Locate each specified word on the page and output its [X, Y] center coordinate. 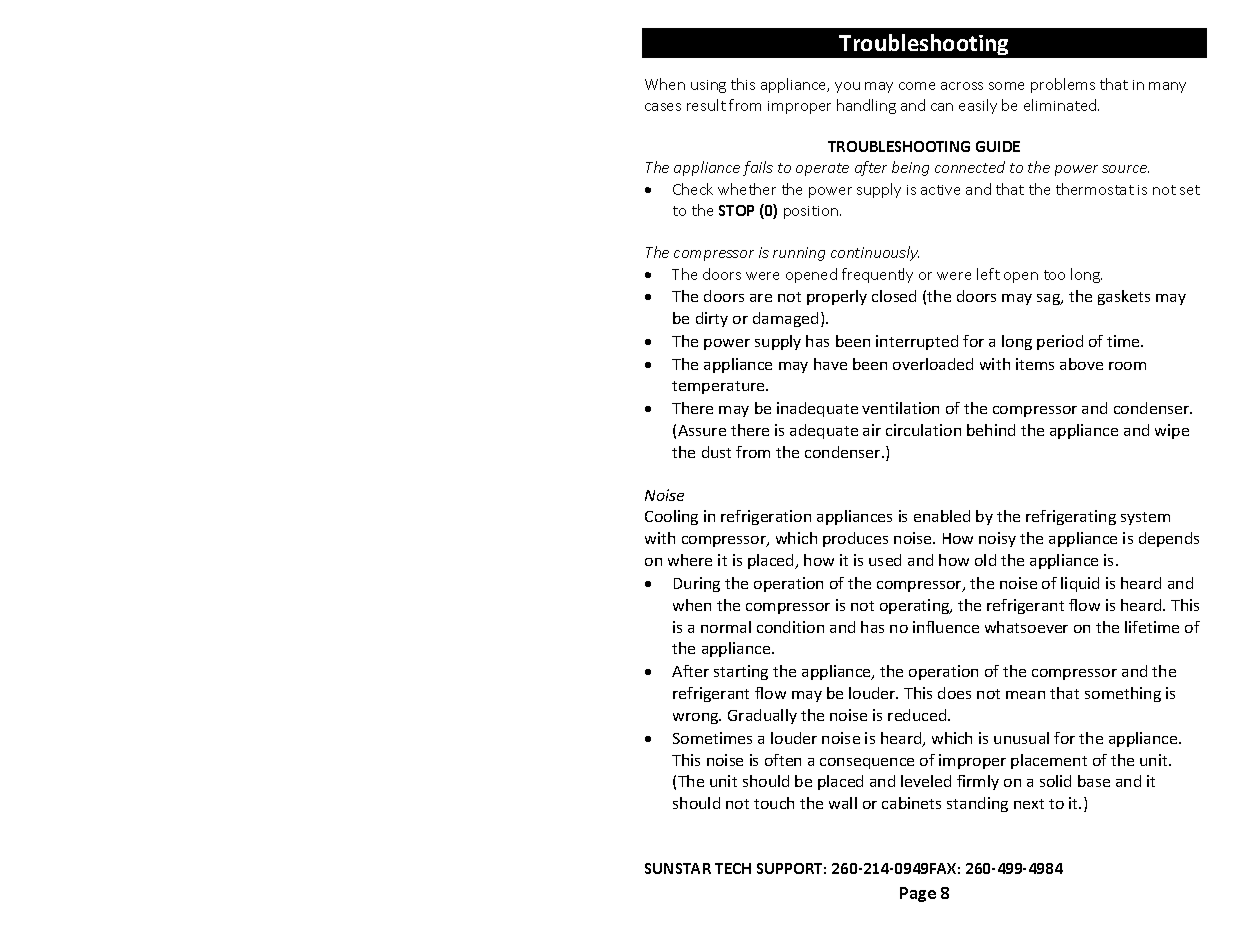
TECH [733, 868]
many [1167, 87]
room [1127, 366]
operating [916, 606]
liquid [1080, 584]
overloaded [933, 364]
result [706, 105]
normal [726, 627]
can [942, 107]
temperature [719, 387]
